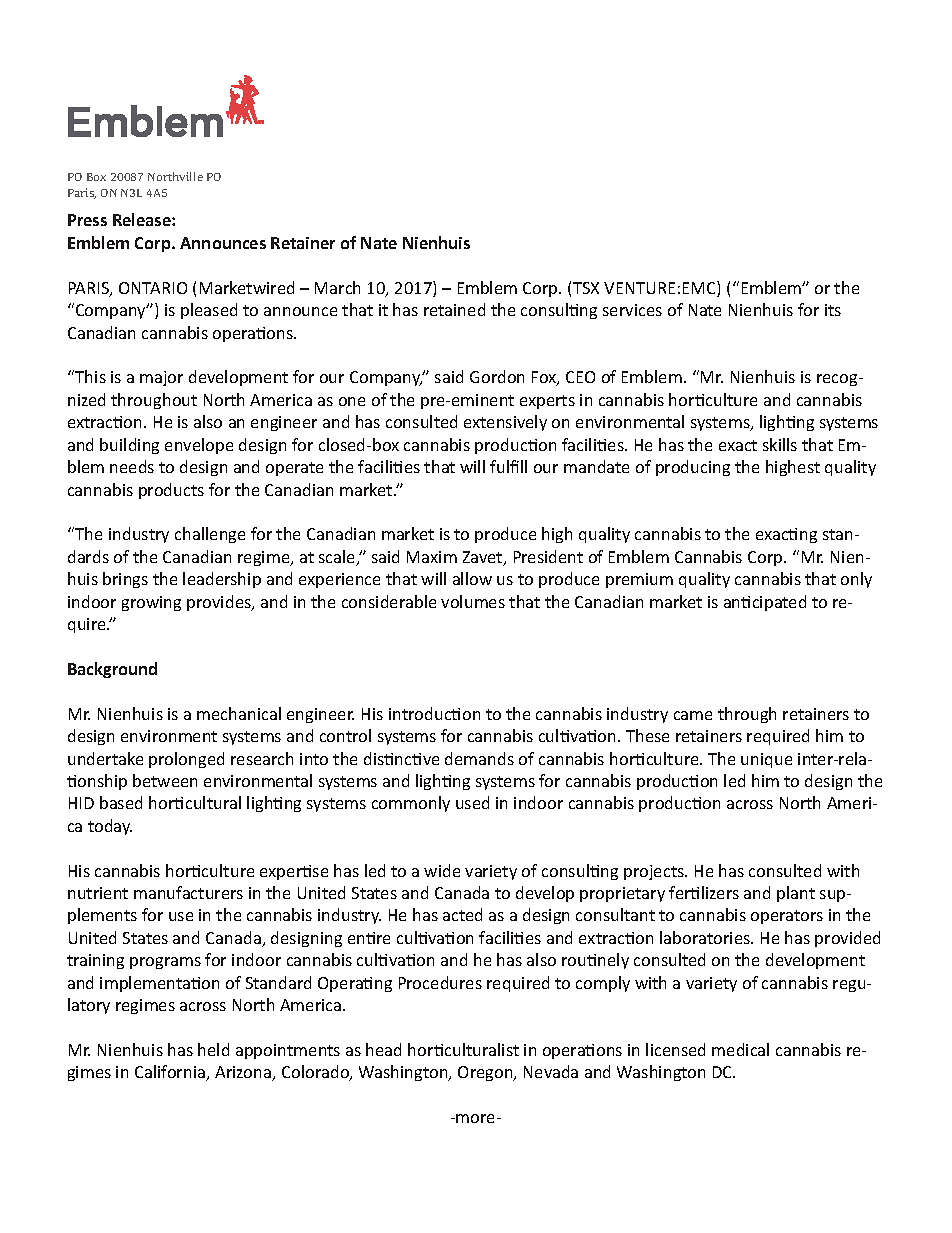 The image size is (952, 1233). I want to click on volumes, so click(473, 601).
